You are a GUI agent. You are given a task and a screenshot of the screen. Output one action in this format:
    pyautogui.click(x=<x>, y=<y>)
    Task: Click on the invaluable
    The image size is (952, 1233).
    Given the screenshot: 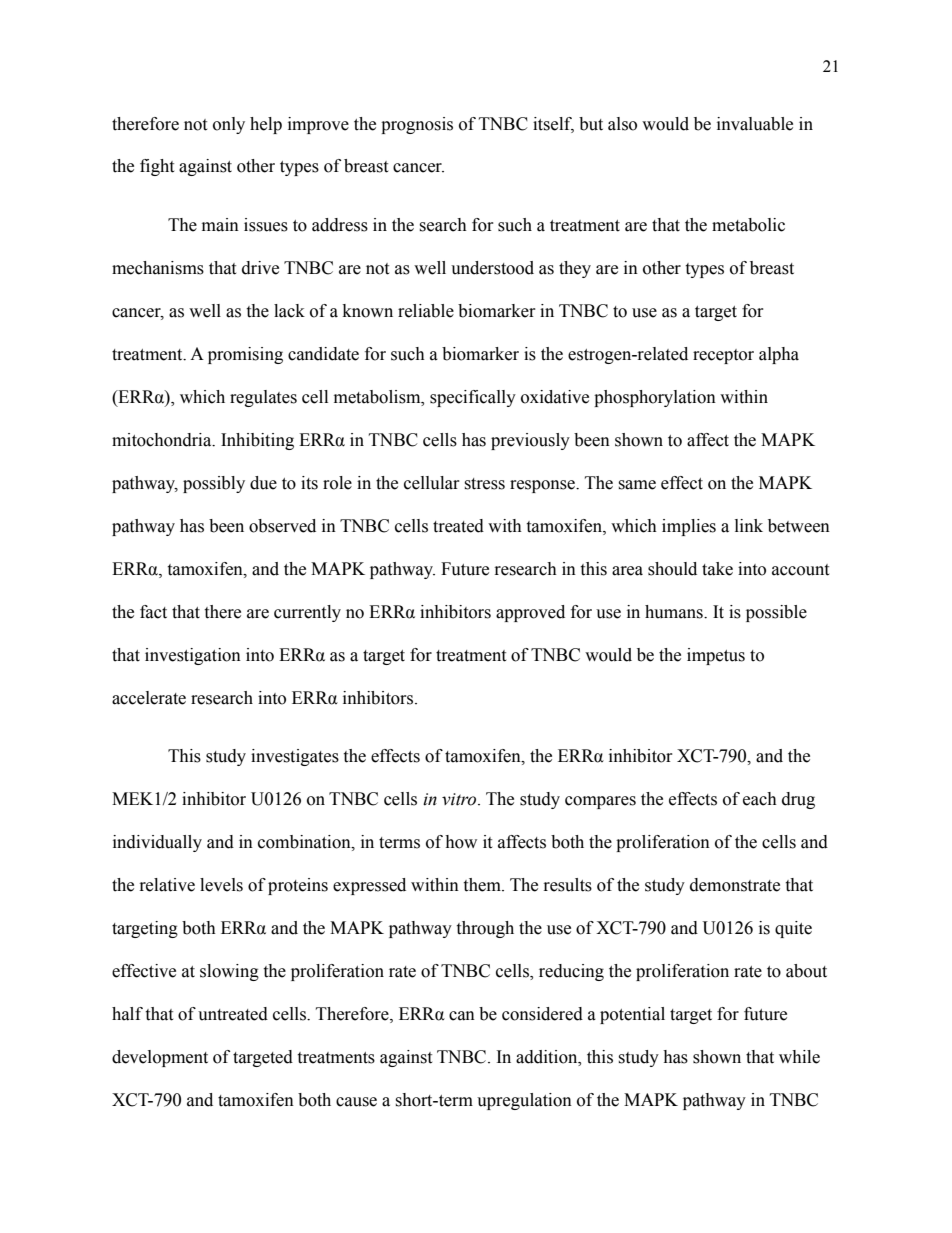 What is the action you would take?
    pyautogui.click(x=755, y=124)
